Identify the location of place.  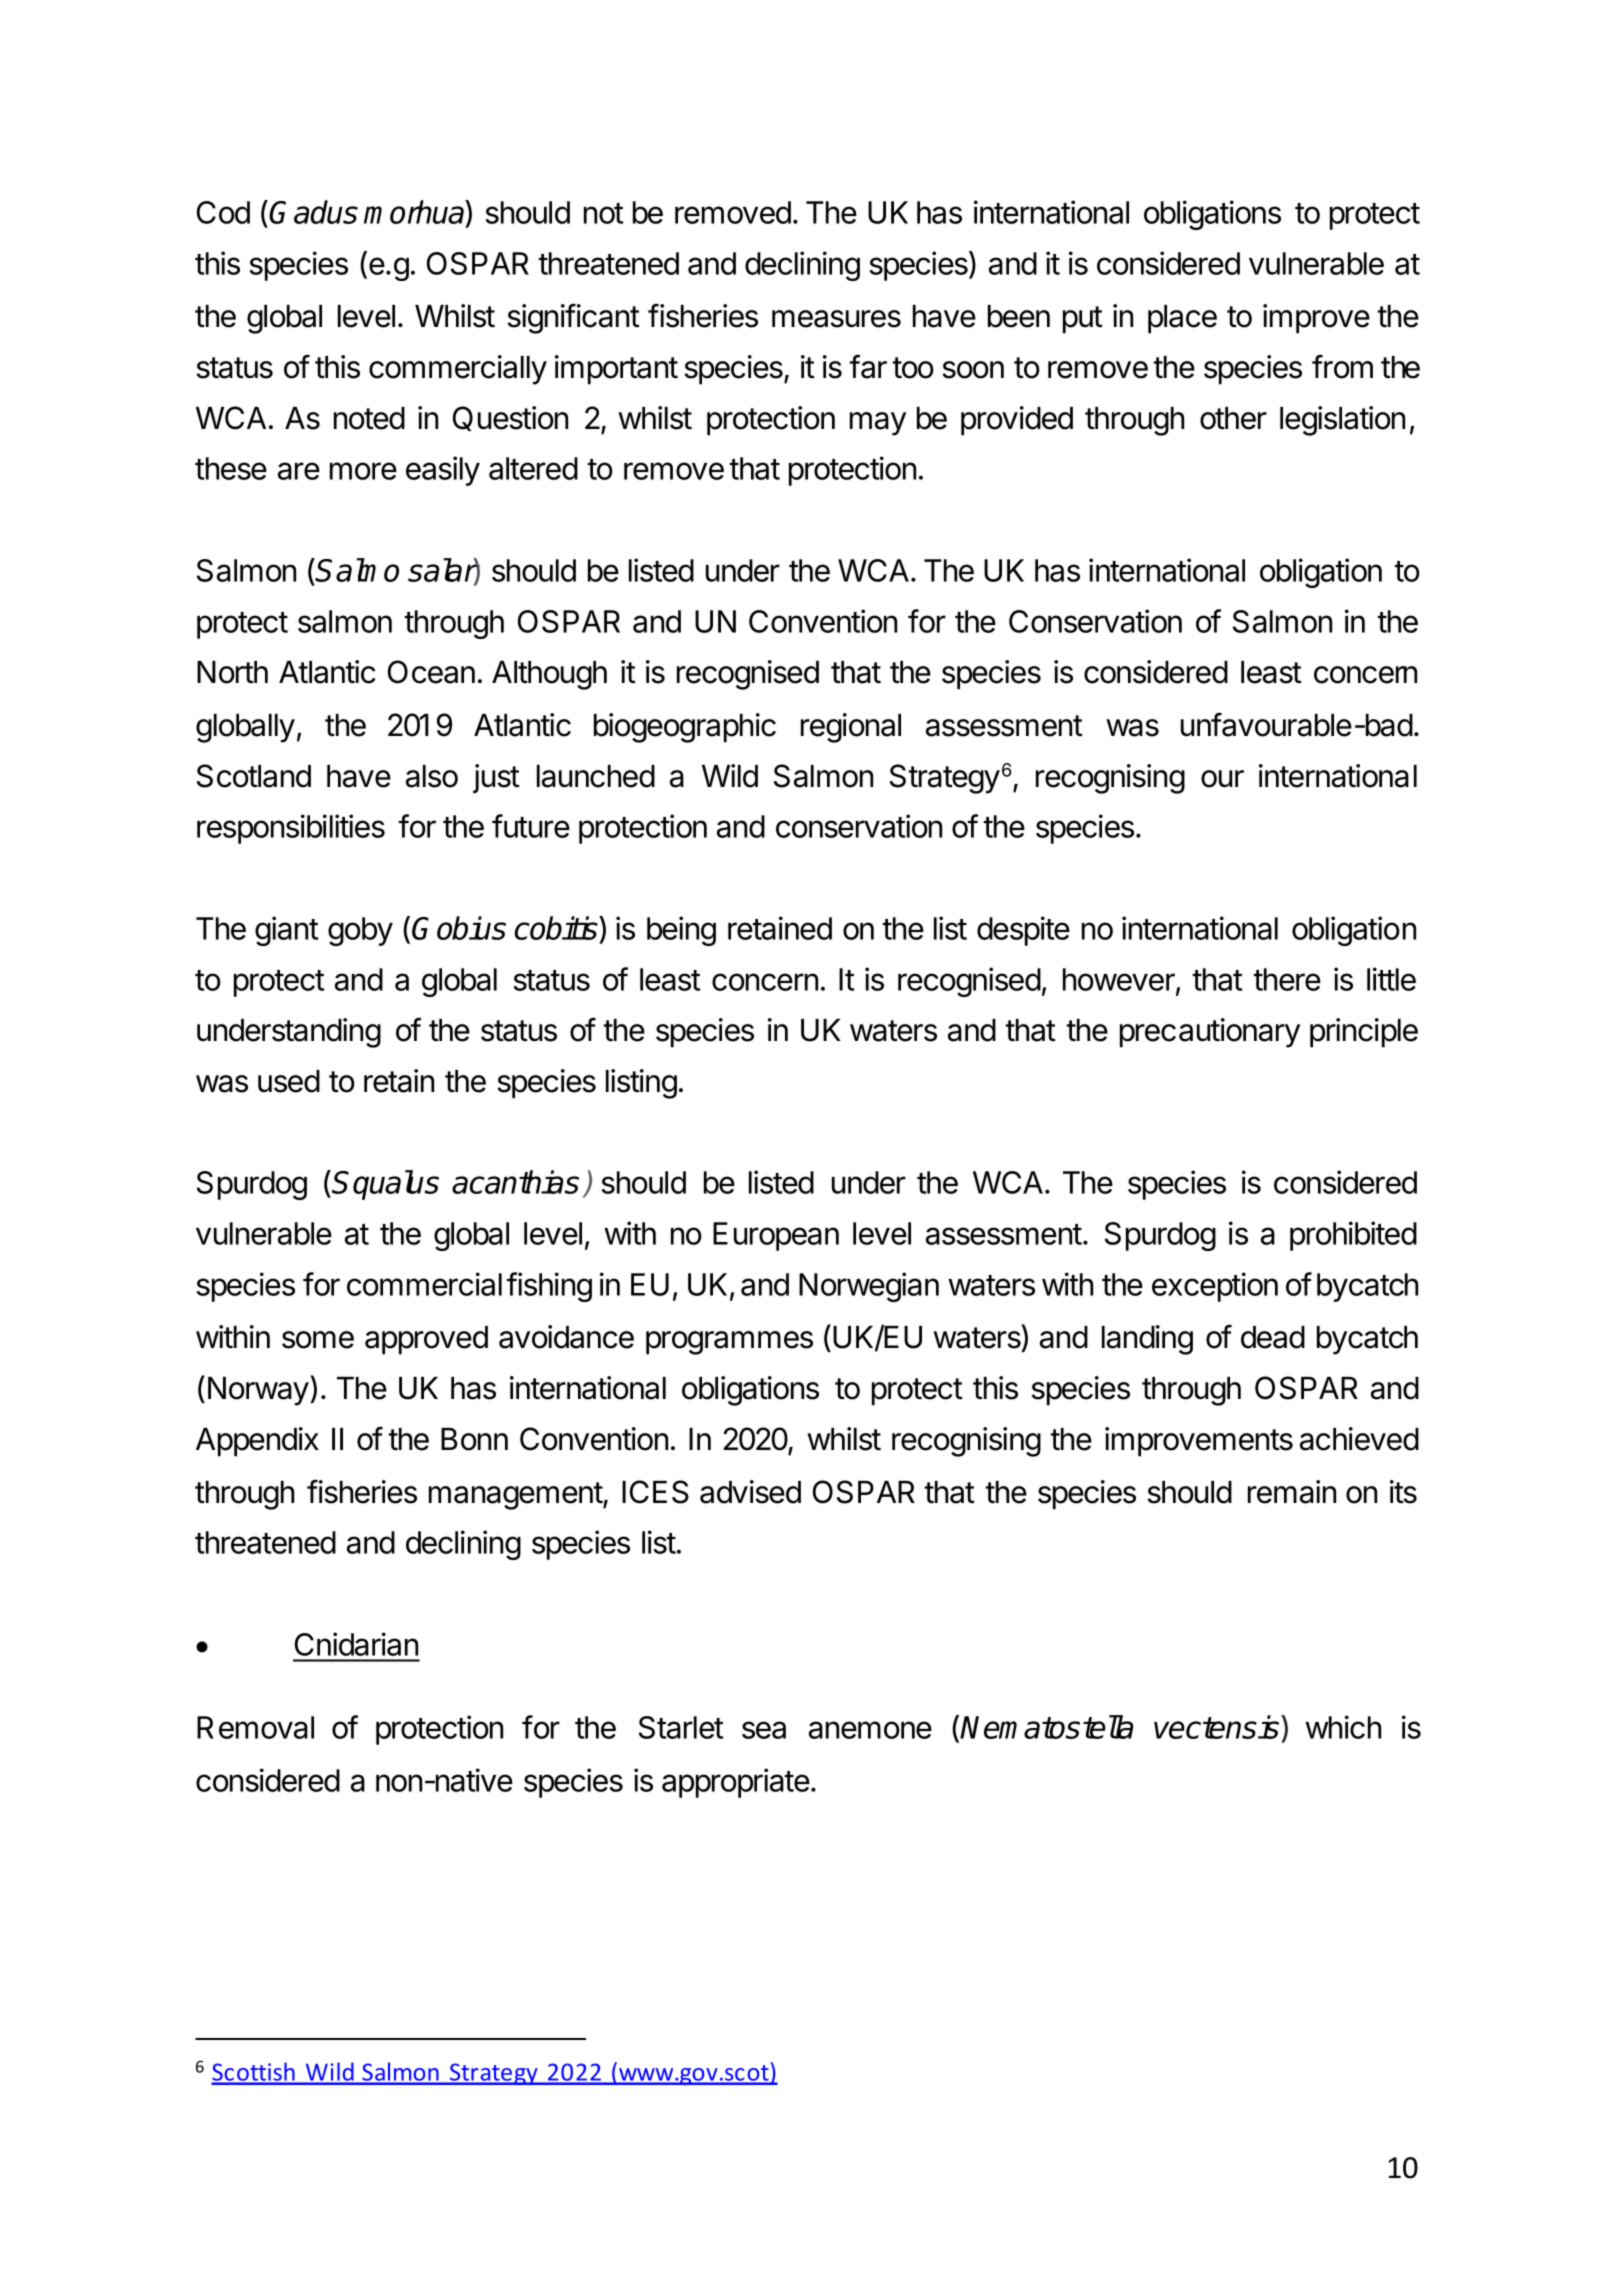
(1182, 319).
